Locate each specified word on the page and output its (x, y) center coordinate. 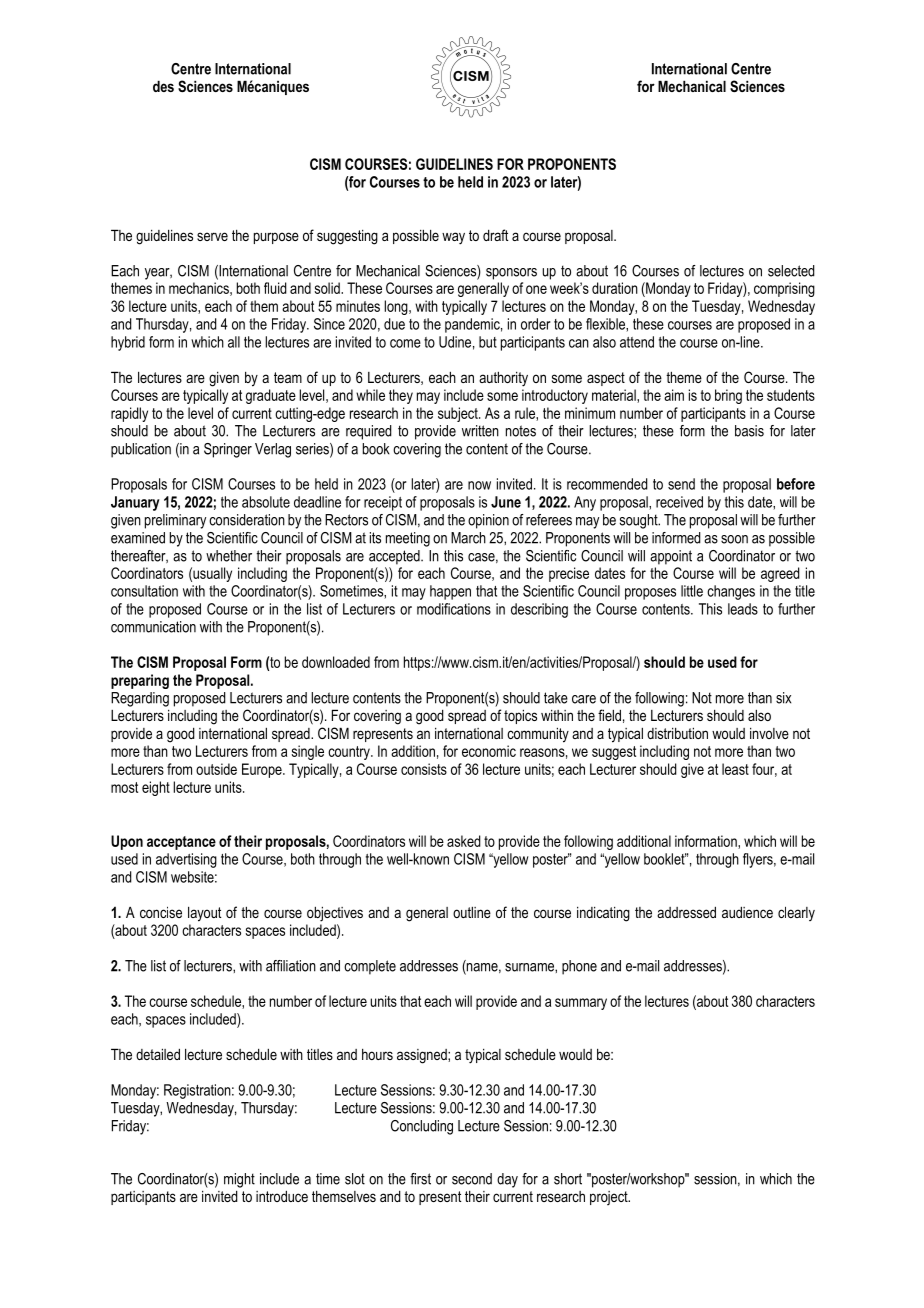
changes (731, 592)
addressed (686, 912)
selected (791, 271)
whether (229, 556)
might (239, 1180)
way (453, 238)
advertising (186, 860)
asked (464, 841)
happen (450, 592)
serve (212, 236)
